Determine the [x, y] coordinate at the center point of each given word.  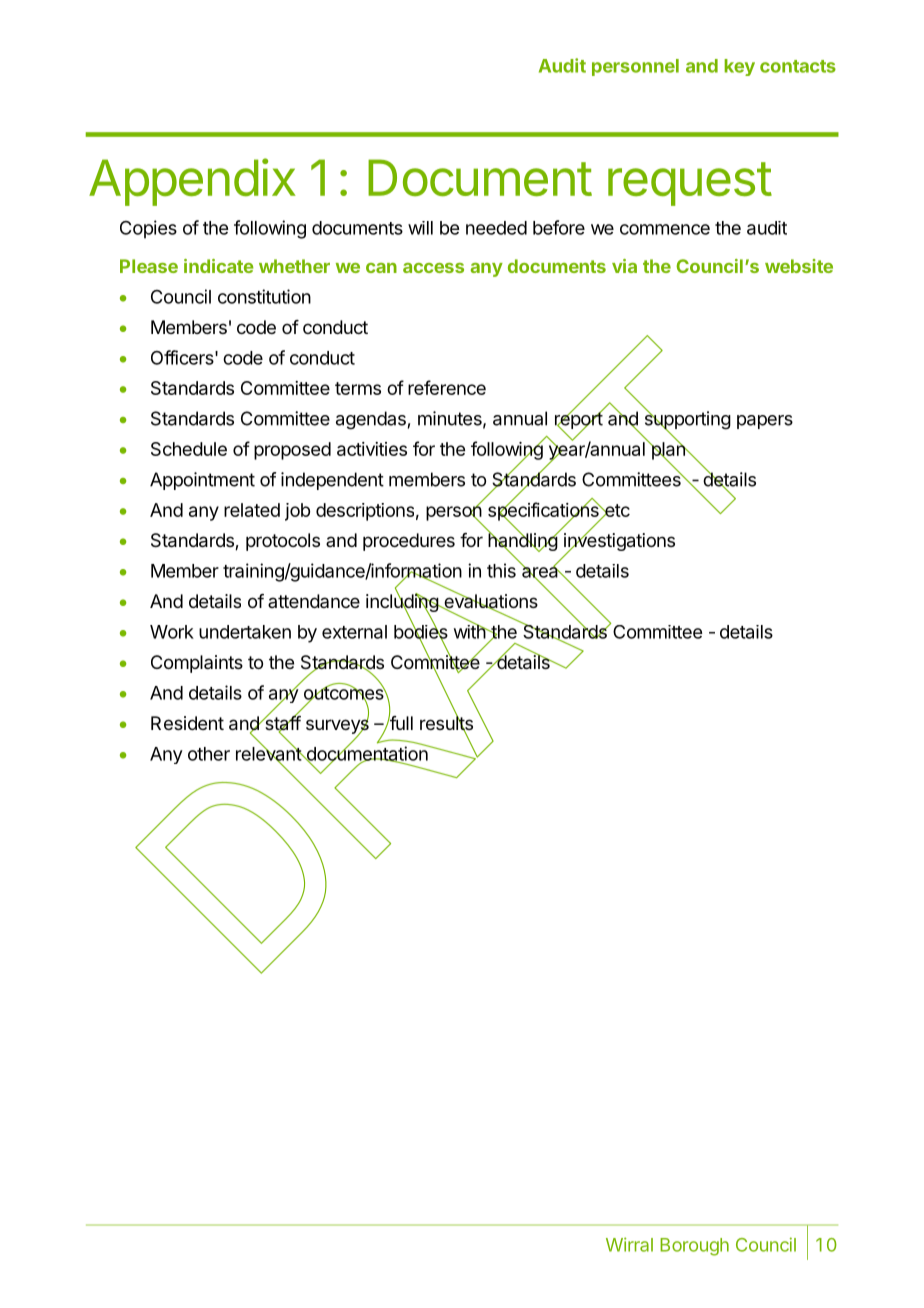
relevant [269, 754]
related [252, 510]
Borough [694, 1247]
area [541, 572]
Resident [187, 723]
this [501, 570]
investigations [619, 542]
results [446, 723]
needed [496, 228]
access [433, 268]
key [739, 67]
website [799, 266]
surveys [337, 726]
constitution [264, 296]
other [209, 754]
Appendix [192, 182]
